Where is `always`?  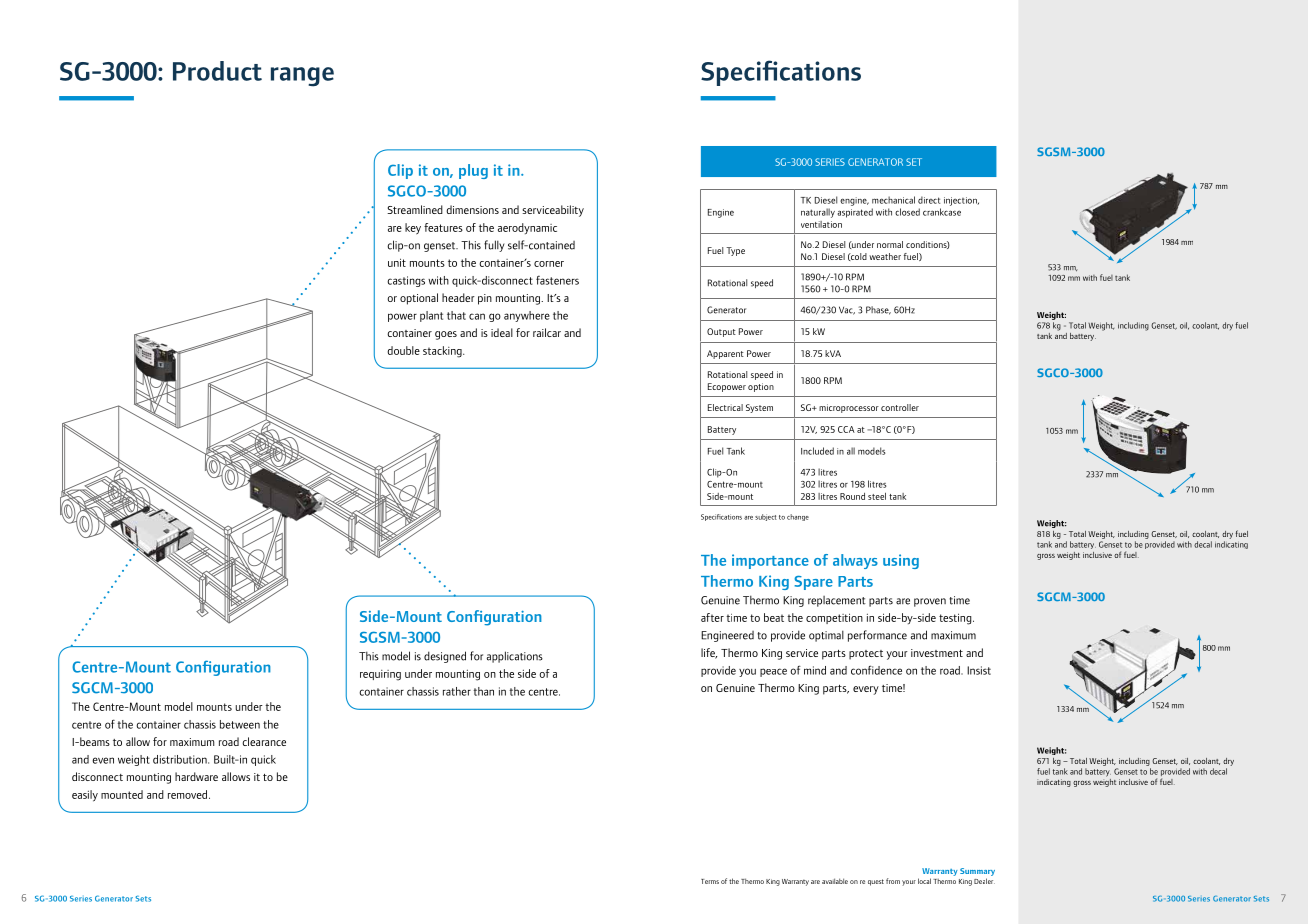
always is located at coordinates (855, 561).
